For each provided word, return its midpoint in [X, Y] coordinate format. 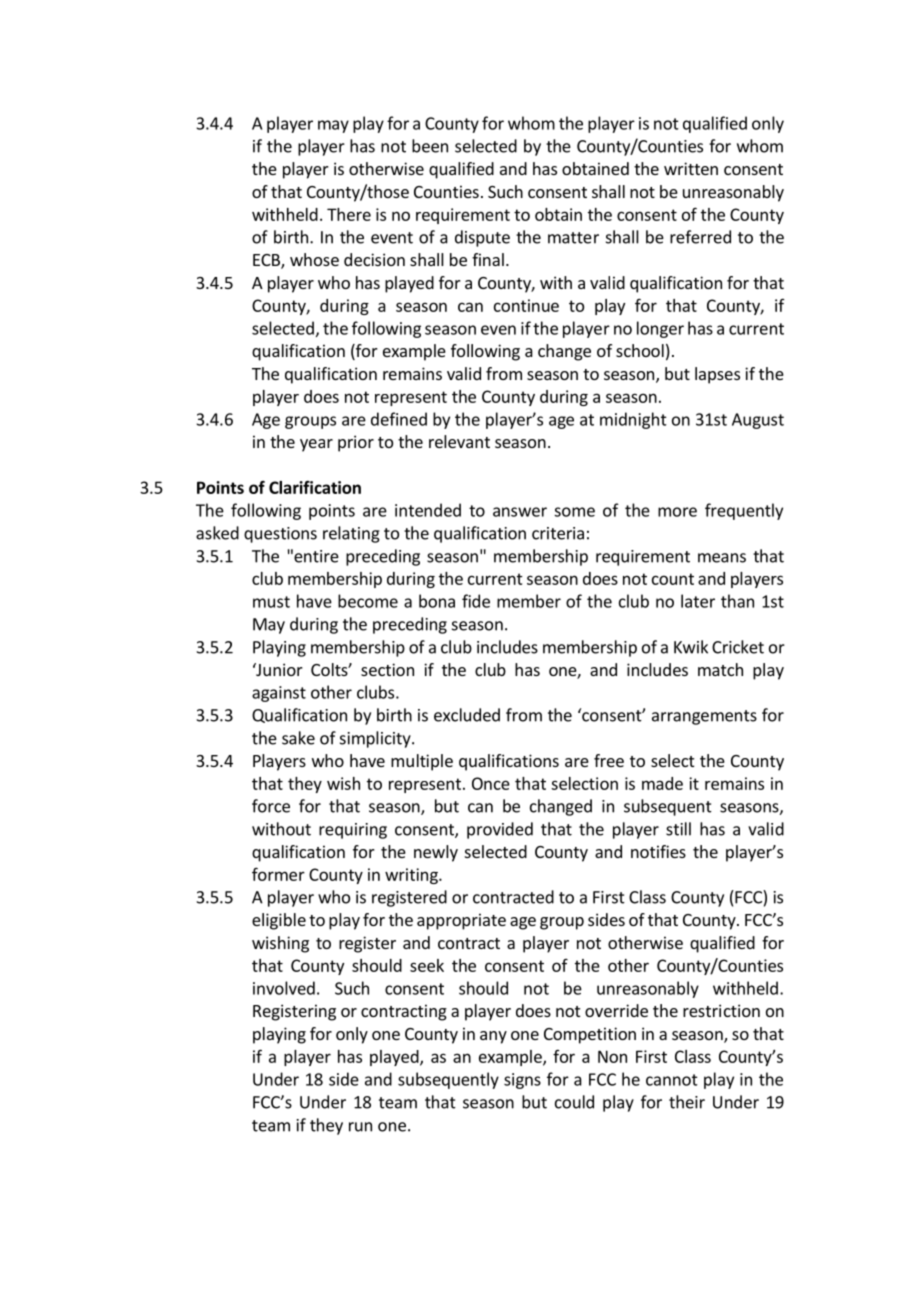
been [430, 146]
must [271, 602]
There [349, 214]
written [691, 168]
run [360, 1127]
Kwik [691, 647]
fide [476, 601]
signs [522, 1081]
